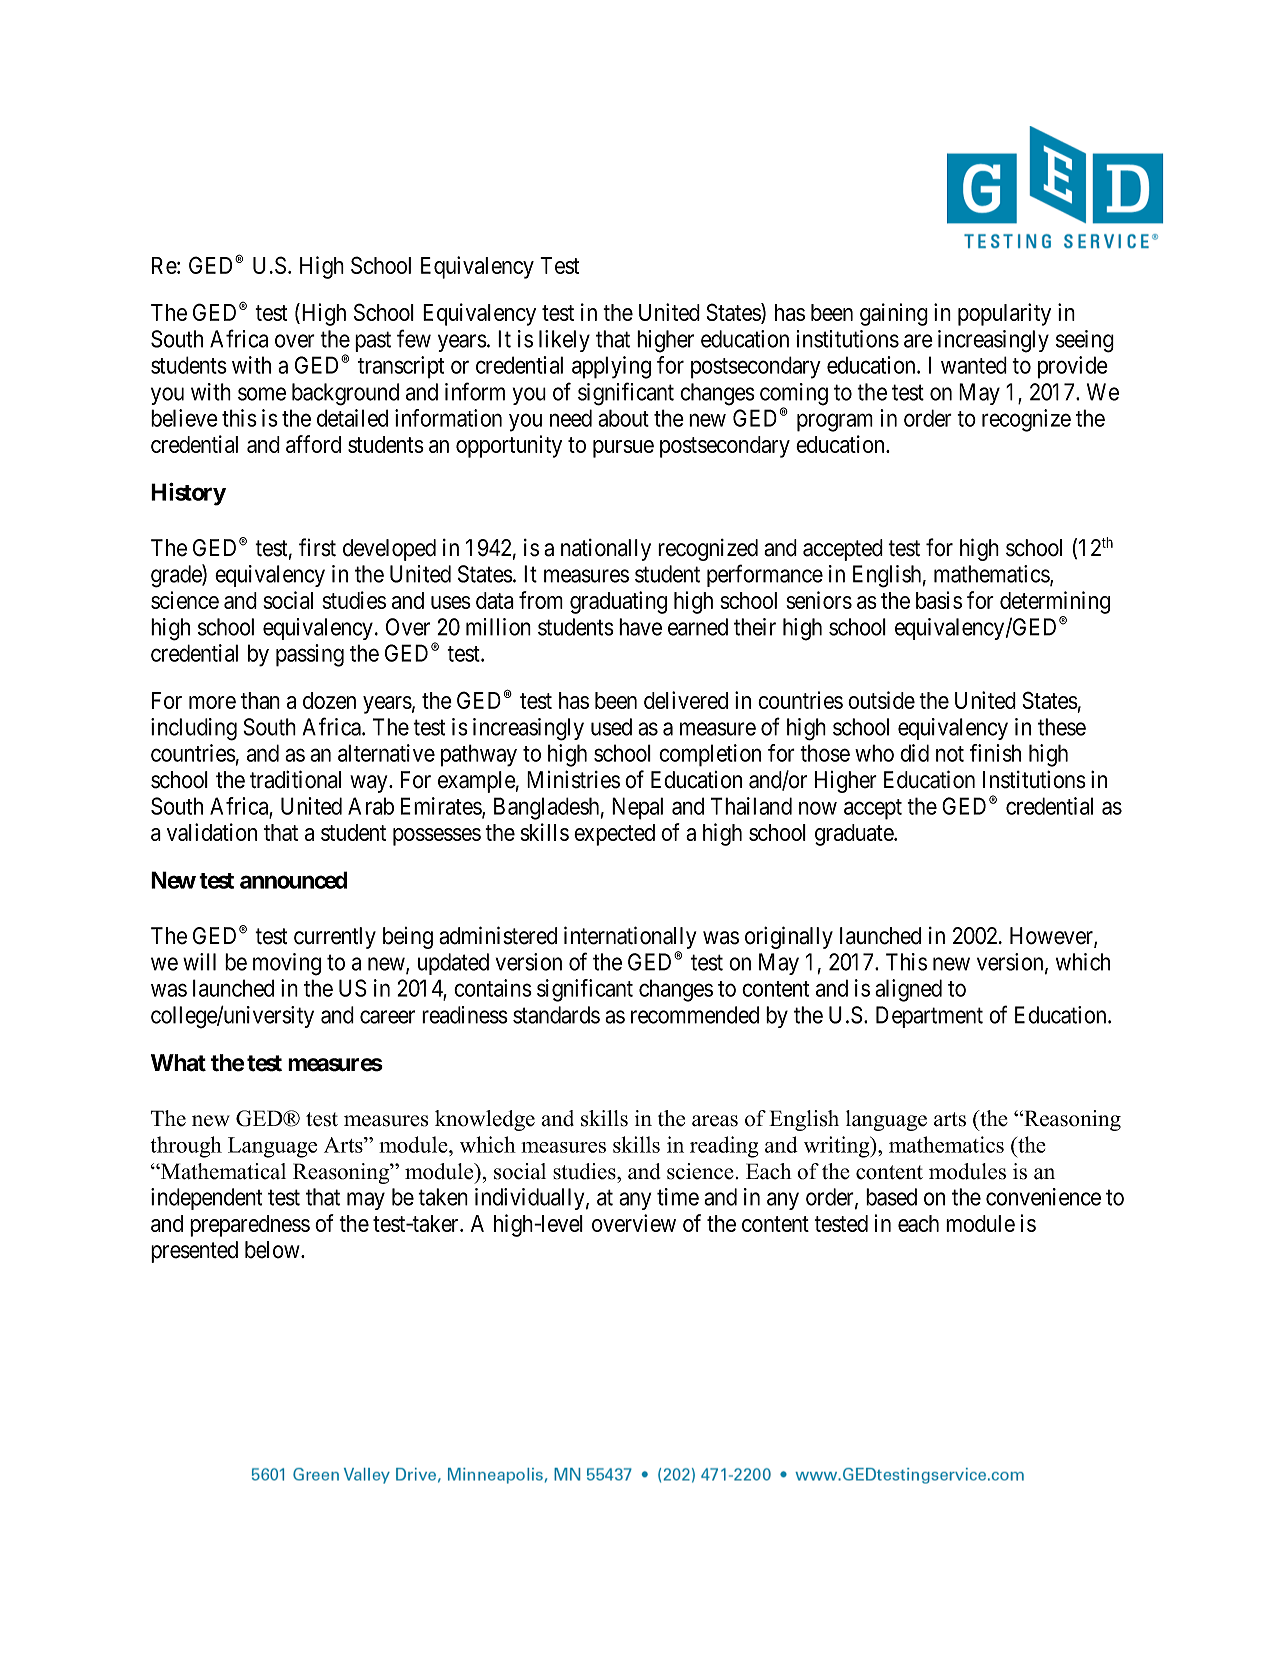 Image resolution: width=1277 pixels, height=1653 pixels. Describe the element at coordinates (178, 1063) in the document. I see `What` at that location.
